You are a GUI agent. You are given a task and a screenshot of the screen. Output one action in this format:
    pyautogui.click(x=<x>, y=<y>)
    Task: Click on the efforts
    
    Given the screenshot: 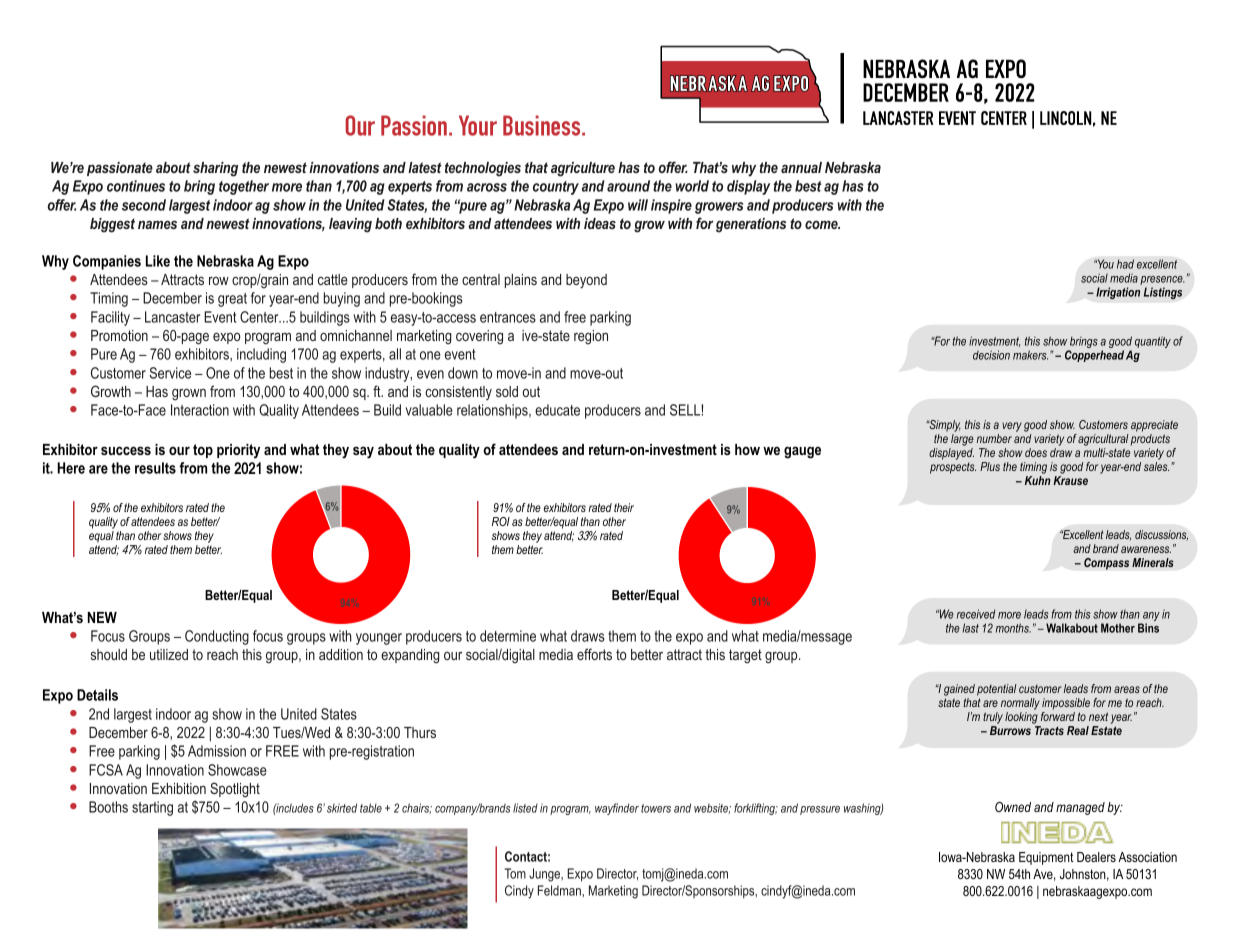 What is the action you would take?
    pyautogui.click(x=594, y=654)
